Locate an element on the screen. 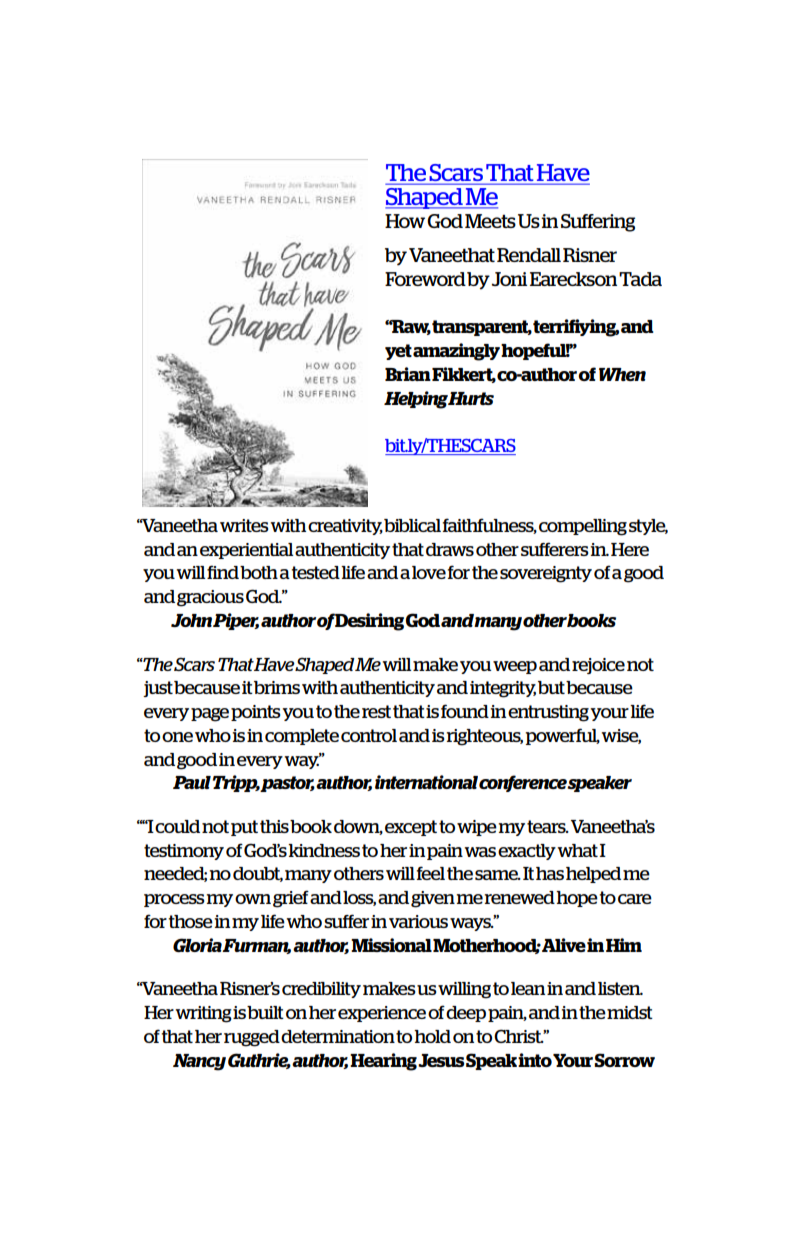 Image resolution: width=801 pixels, height=1237 pixels. Foreword is located at coordinates (425, 279).
